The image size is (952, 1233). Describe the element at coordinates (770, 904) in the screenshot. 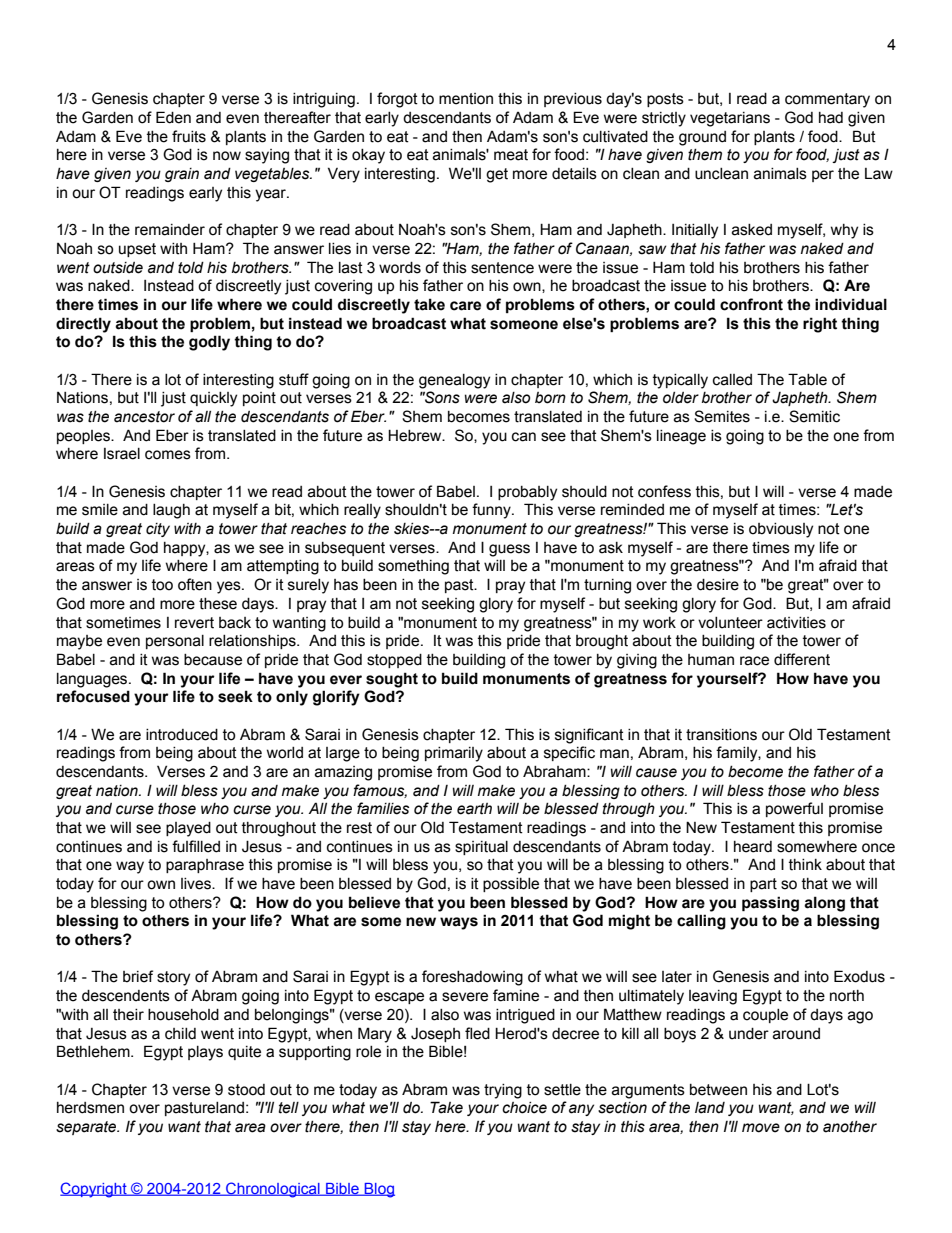

I see `passing` at that location.
